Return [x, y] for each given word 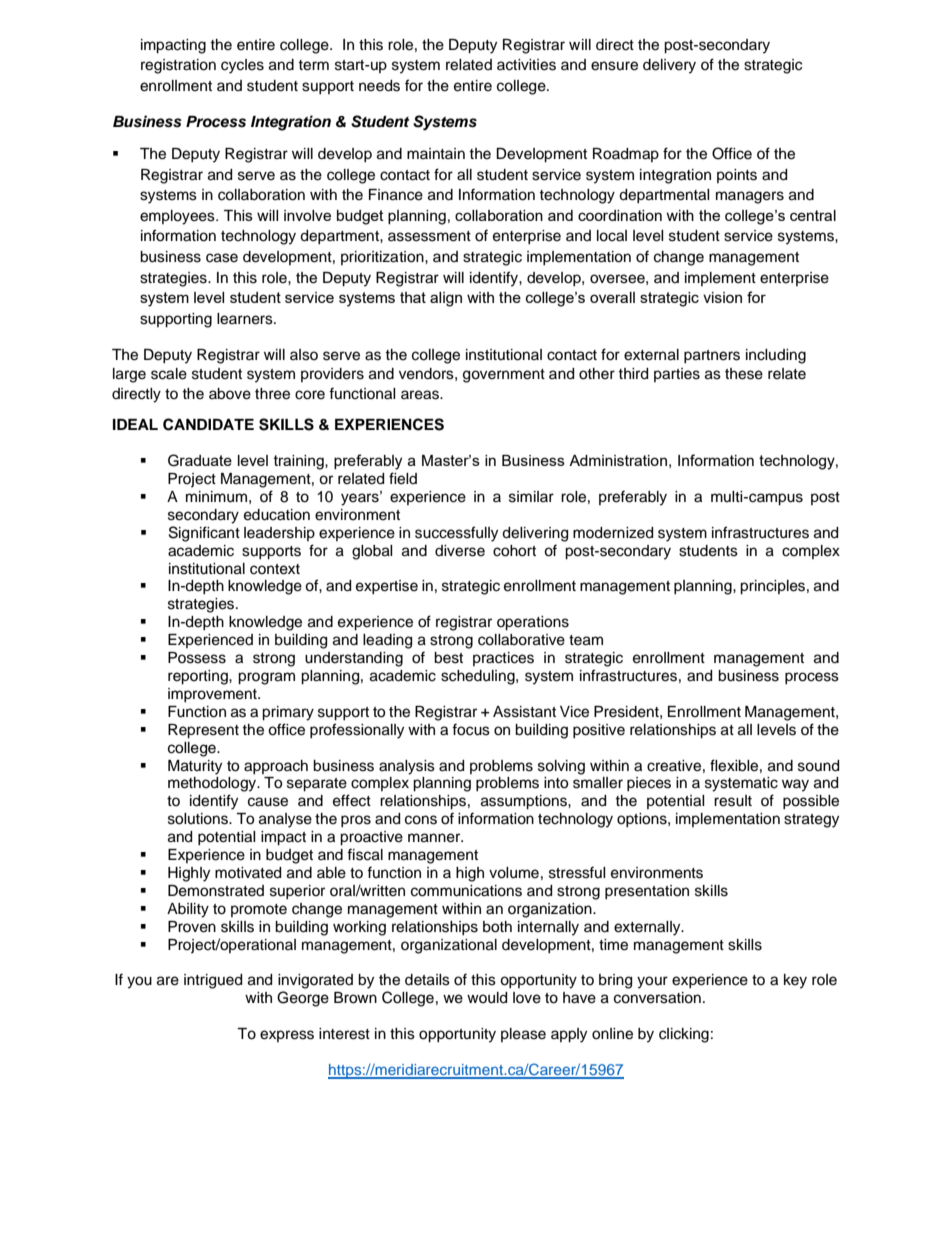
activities [526, 65]
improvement [213, 695]
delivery [669, 66]
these [744, 374]
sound [818, 766]
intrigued [213, 981]
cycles [242, 66]
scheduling [479, 677]
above [230, 394]
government [504, 376]
